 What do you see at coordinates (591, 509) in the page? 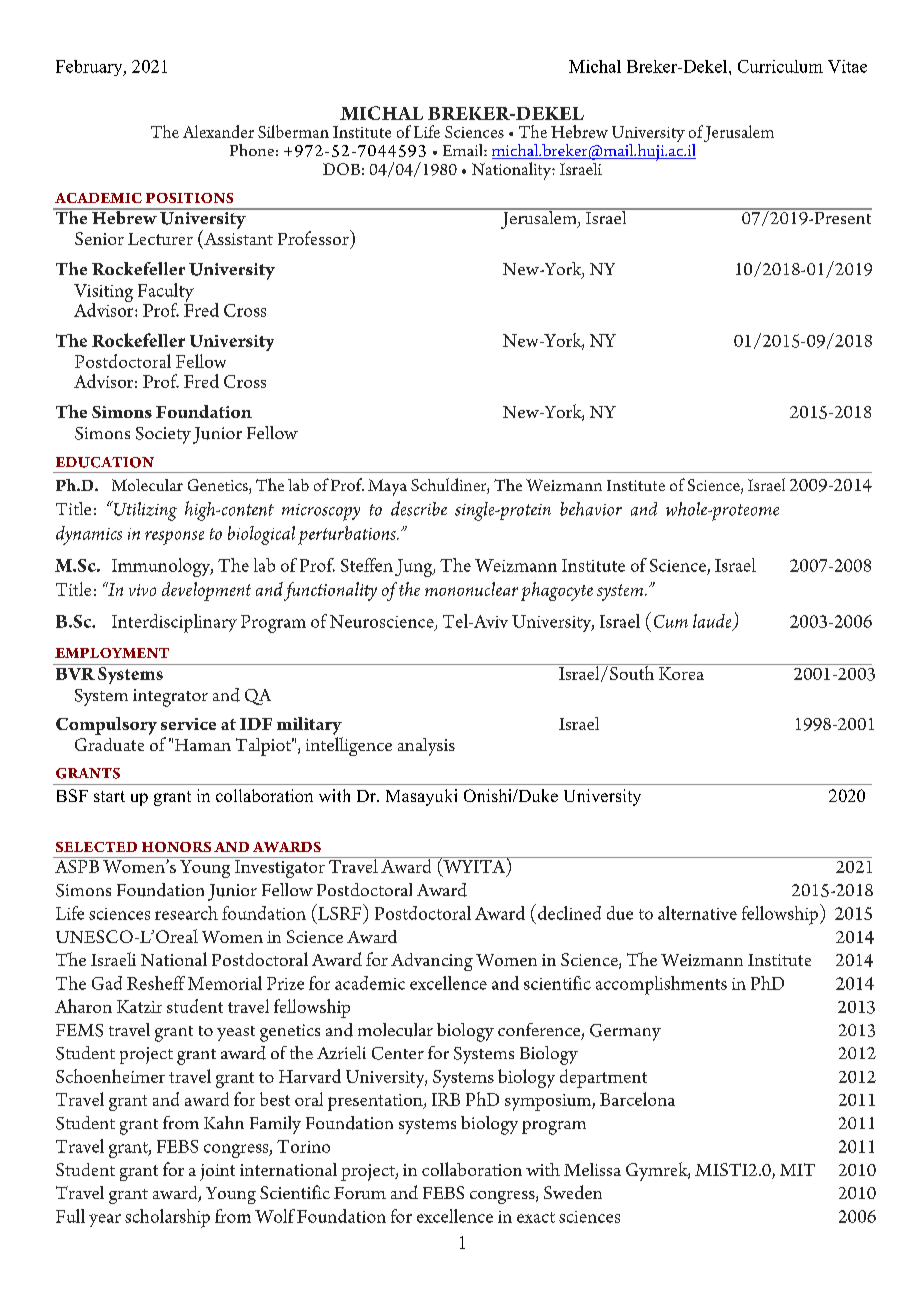
I see `behavior` at bounding box center [591, 509].
